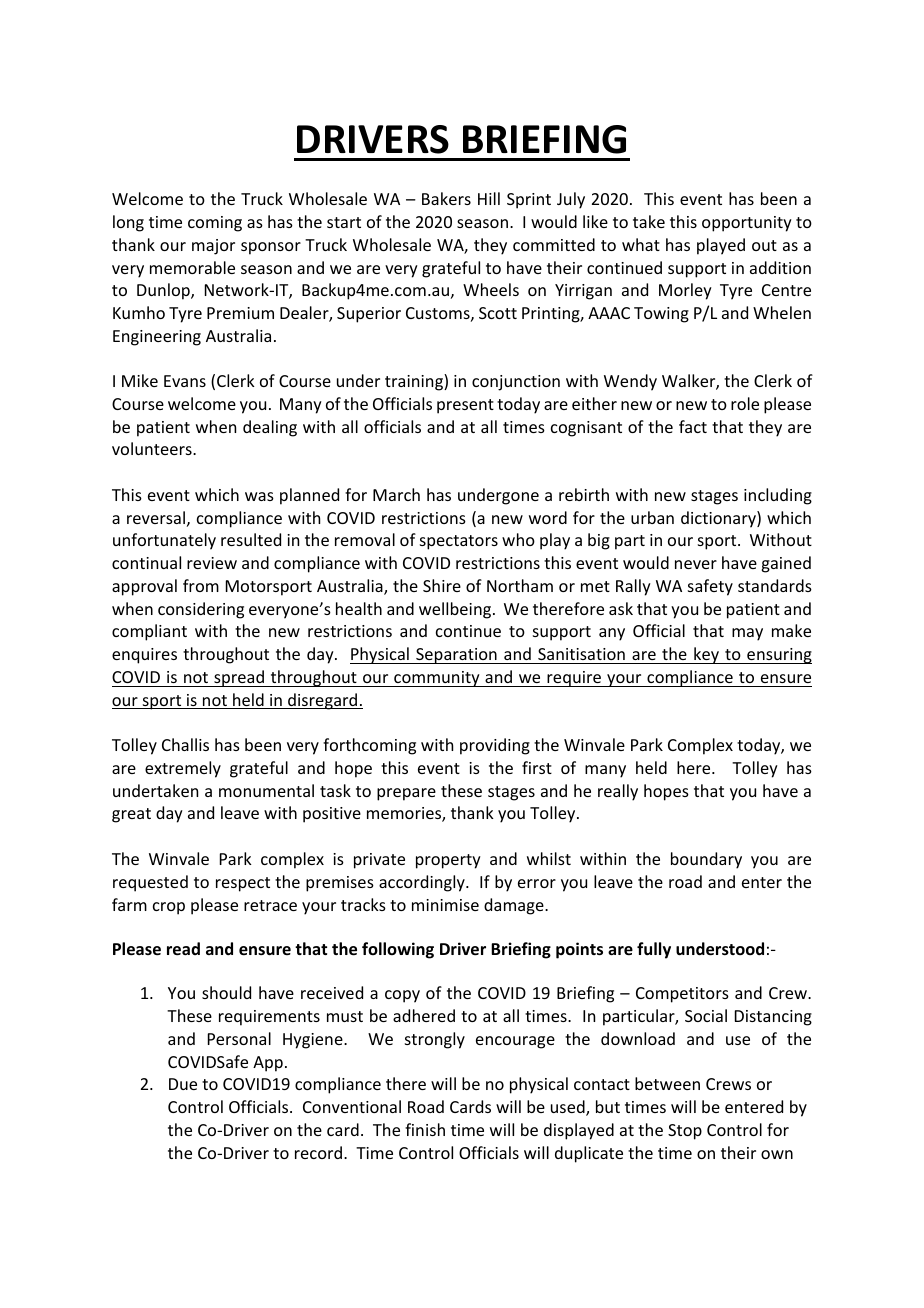  Describe the element at coordinates (425, 1129) in the image. I see `finish` at that location.
